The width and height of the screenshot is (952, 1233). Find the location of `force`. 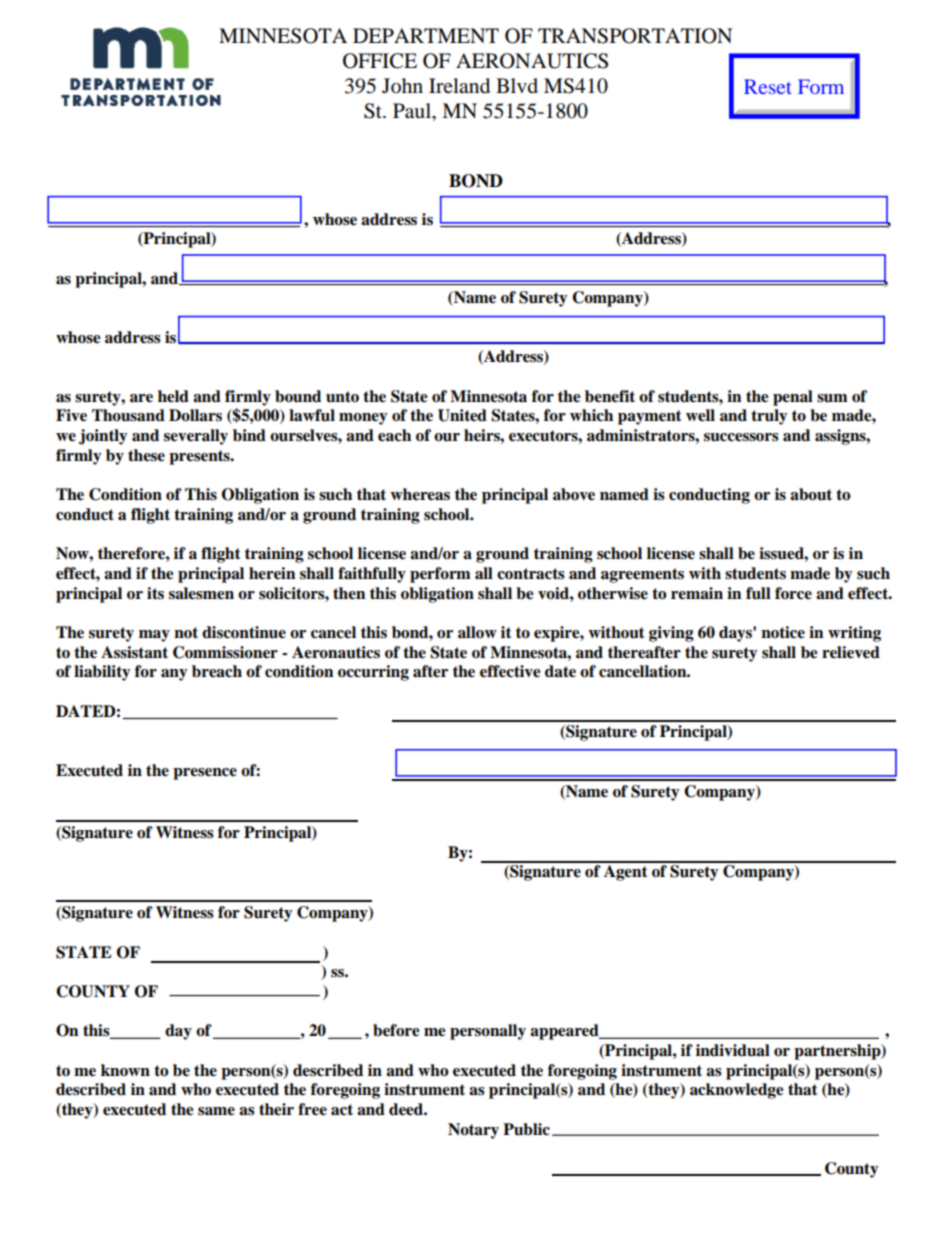

force is located at coordinates (793, 593).
